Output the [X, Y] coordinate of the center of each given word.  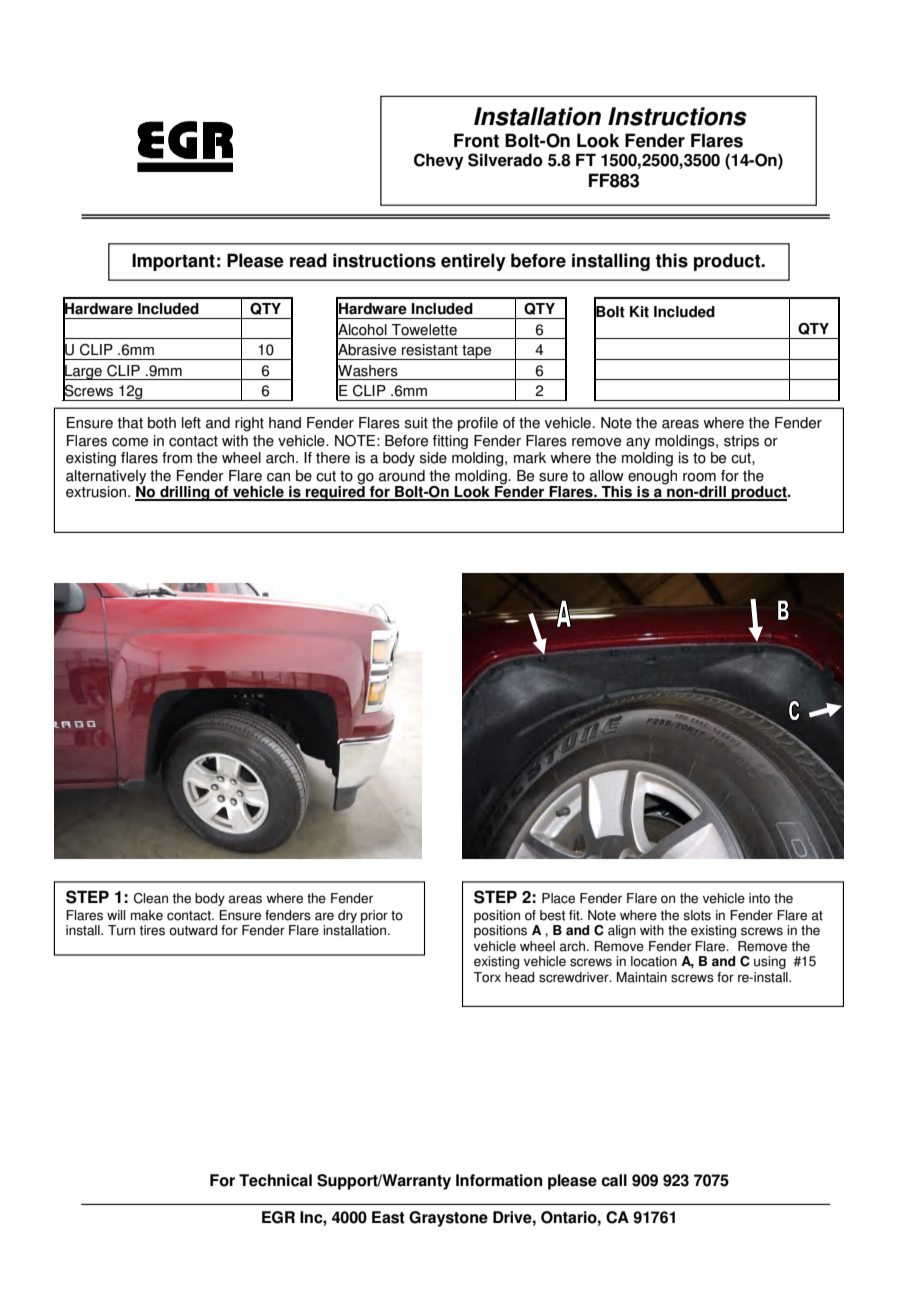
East [388, 1217]
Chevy [439, 161]
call [614, 1180]
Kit [639, 312]
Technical [275, 1180]
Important [173, 262]
